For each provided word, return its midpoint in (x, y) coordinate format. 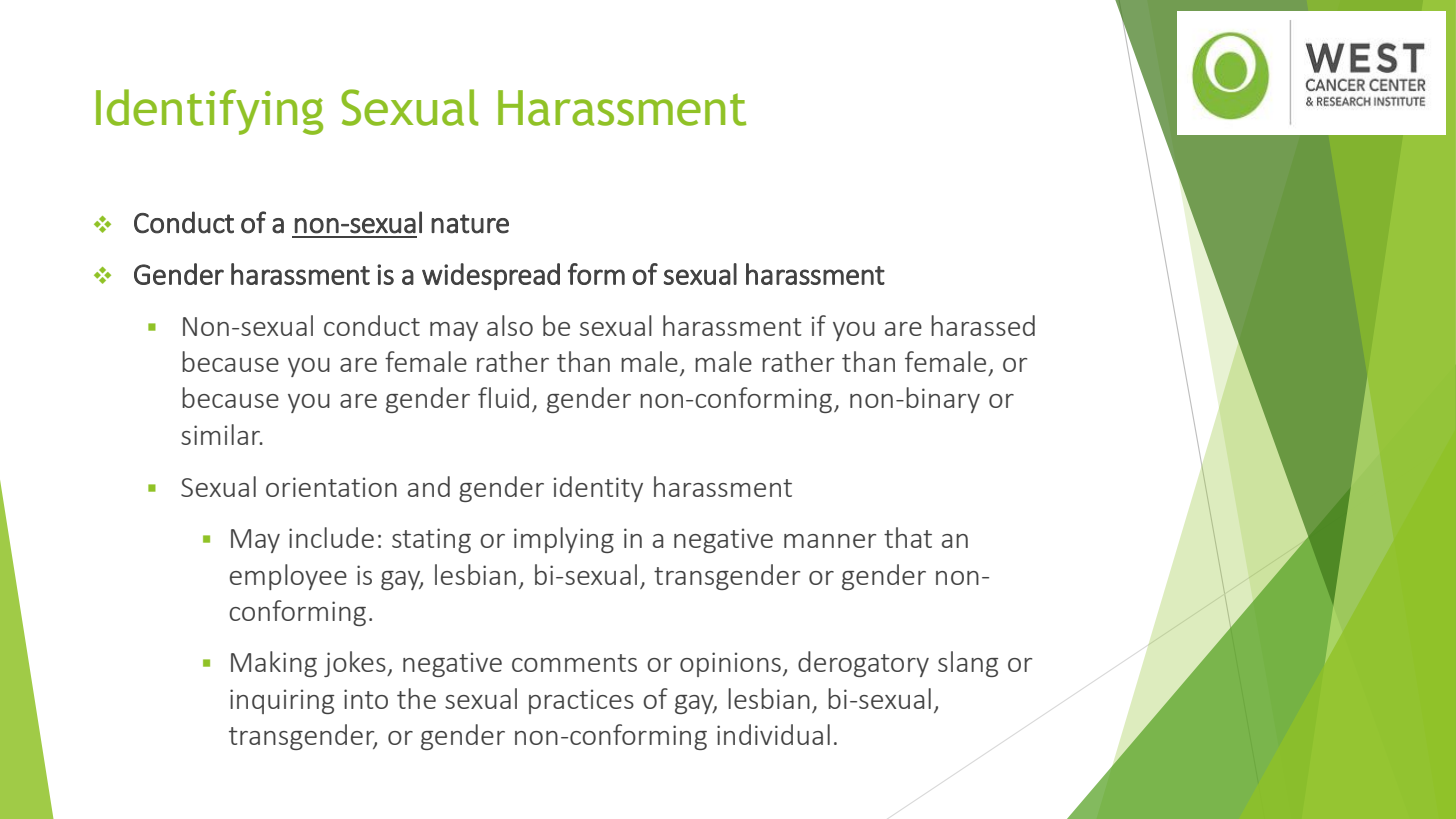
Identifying (209, 112)
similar (222, 434)
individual (773, 734)
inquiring (282, 701)
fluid (503, 397)
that (908, 537)
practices (581, 701)
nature (470, 224)
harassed (983, 325)
